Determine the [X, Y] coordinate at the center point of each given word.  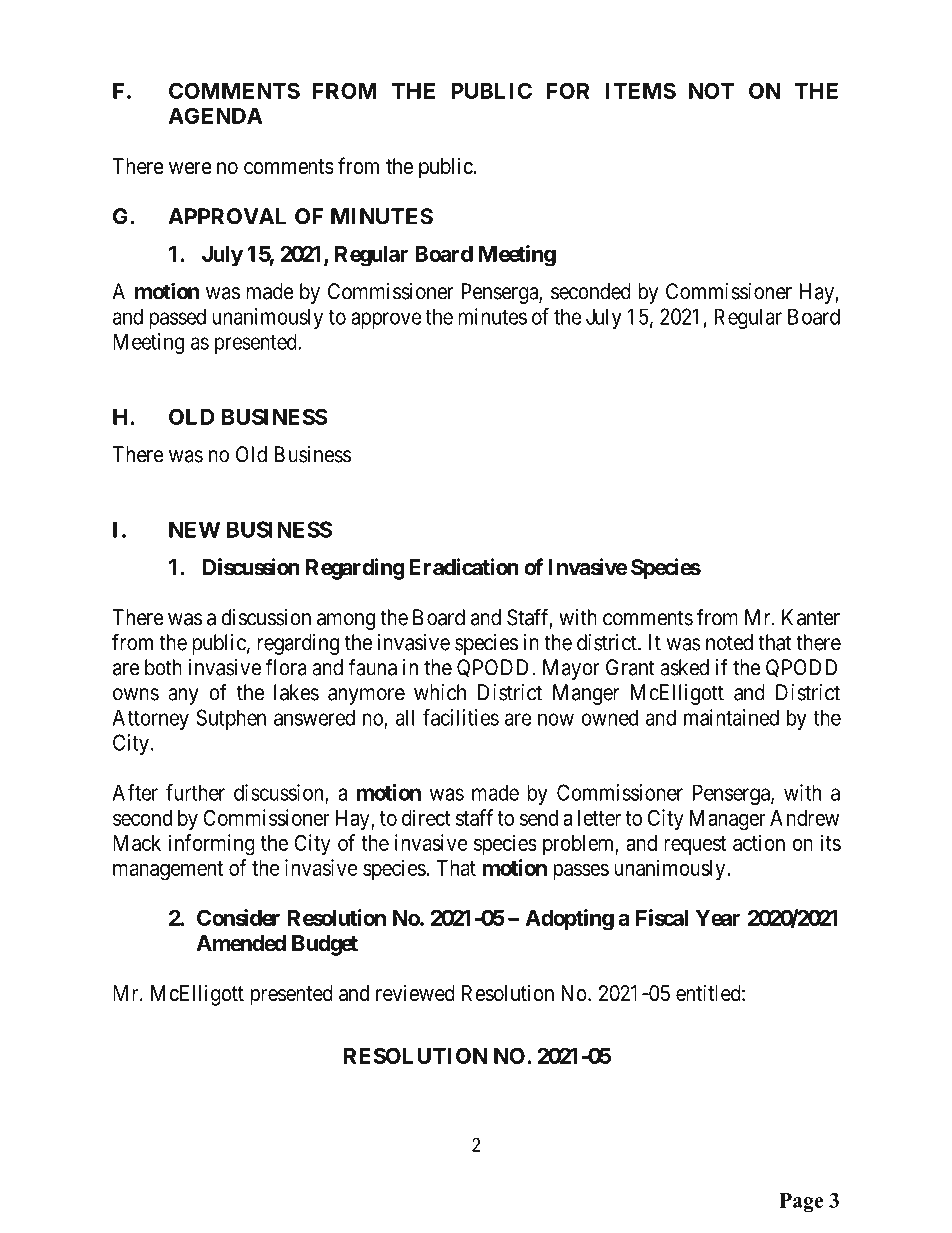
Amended [241, 943]
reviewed [415, 993]
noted [729, 642]
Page [801, 1202]
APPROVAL [227, 216]
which [440, 692]
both [163, 667]
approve [386, 320]
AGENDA [215, 115]
